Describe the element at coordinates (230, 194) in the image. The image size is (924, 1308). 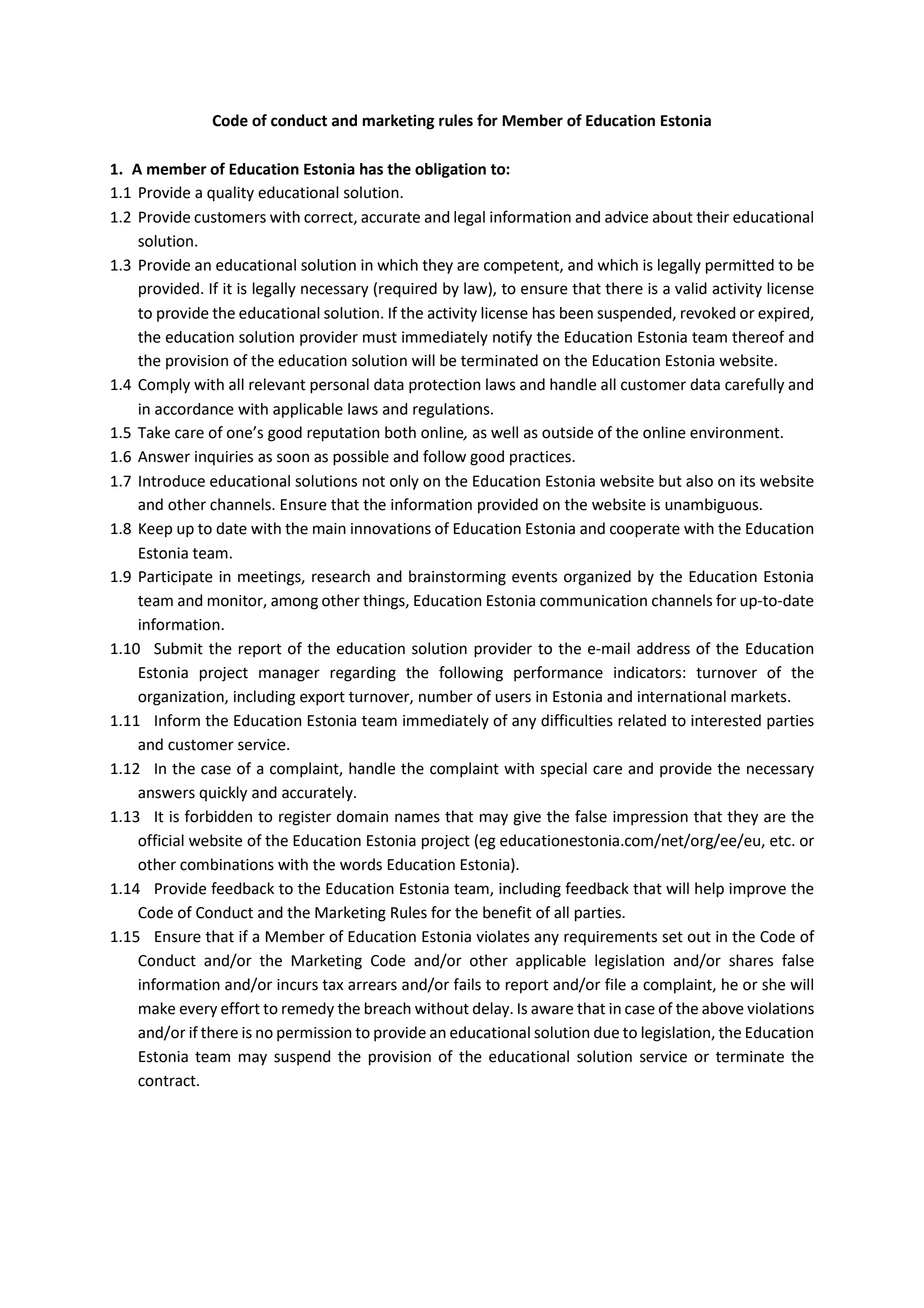
I see `quality` at that location.
